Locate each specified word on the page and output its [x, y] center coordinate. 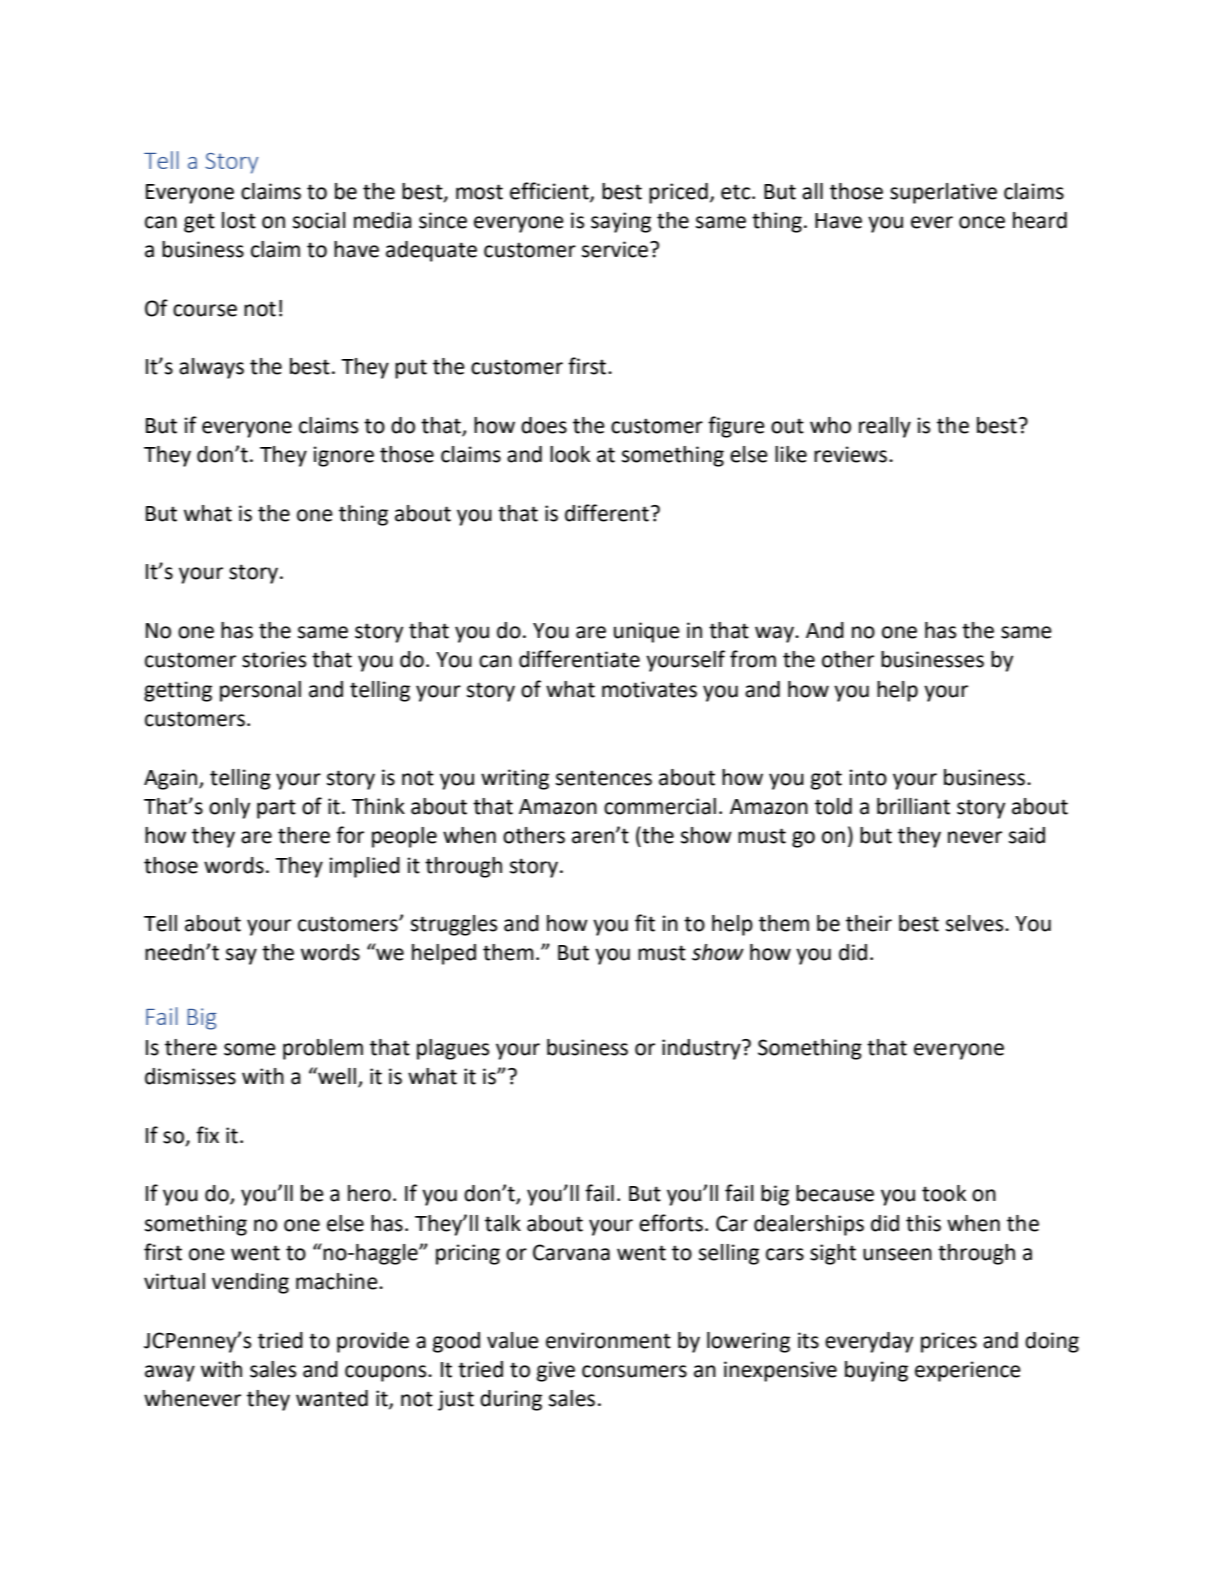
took [944, 1193]
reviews [852, 454]
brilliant [913, 806]
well [336, 1076]
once [982, 222]
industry [702, 1049]
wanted [332, 1398]
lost [239, 220]
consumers [634, 1371]
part [276, 809]
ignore [344, 456]
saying [621, 222]
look [570, 454]
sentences [604, 778]
